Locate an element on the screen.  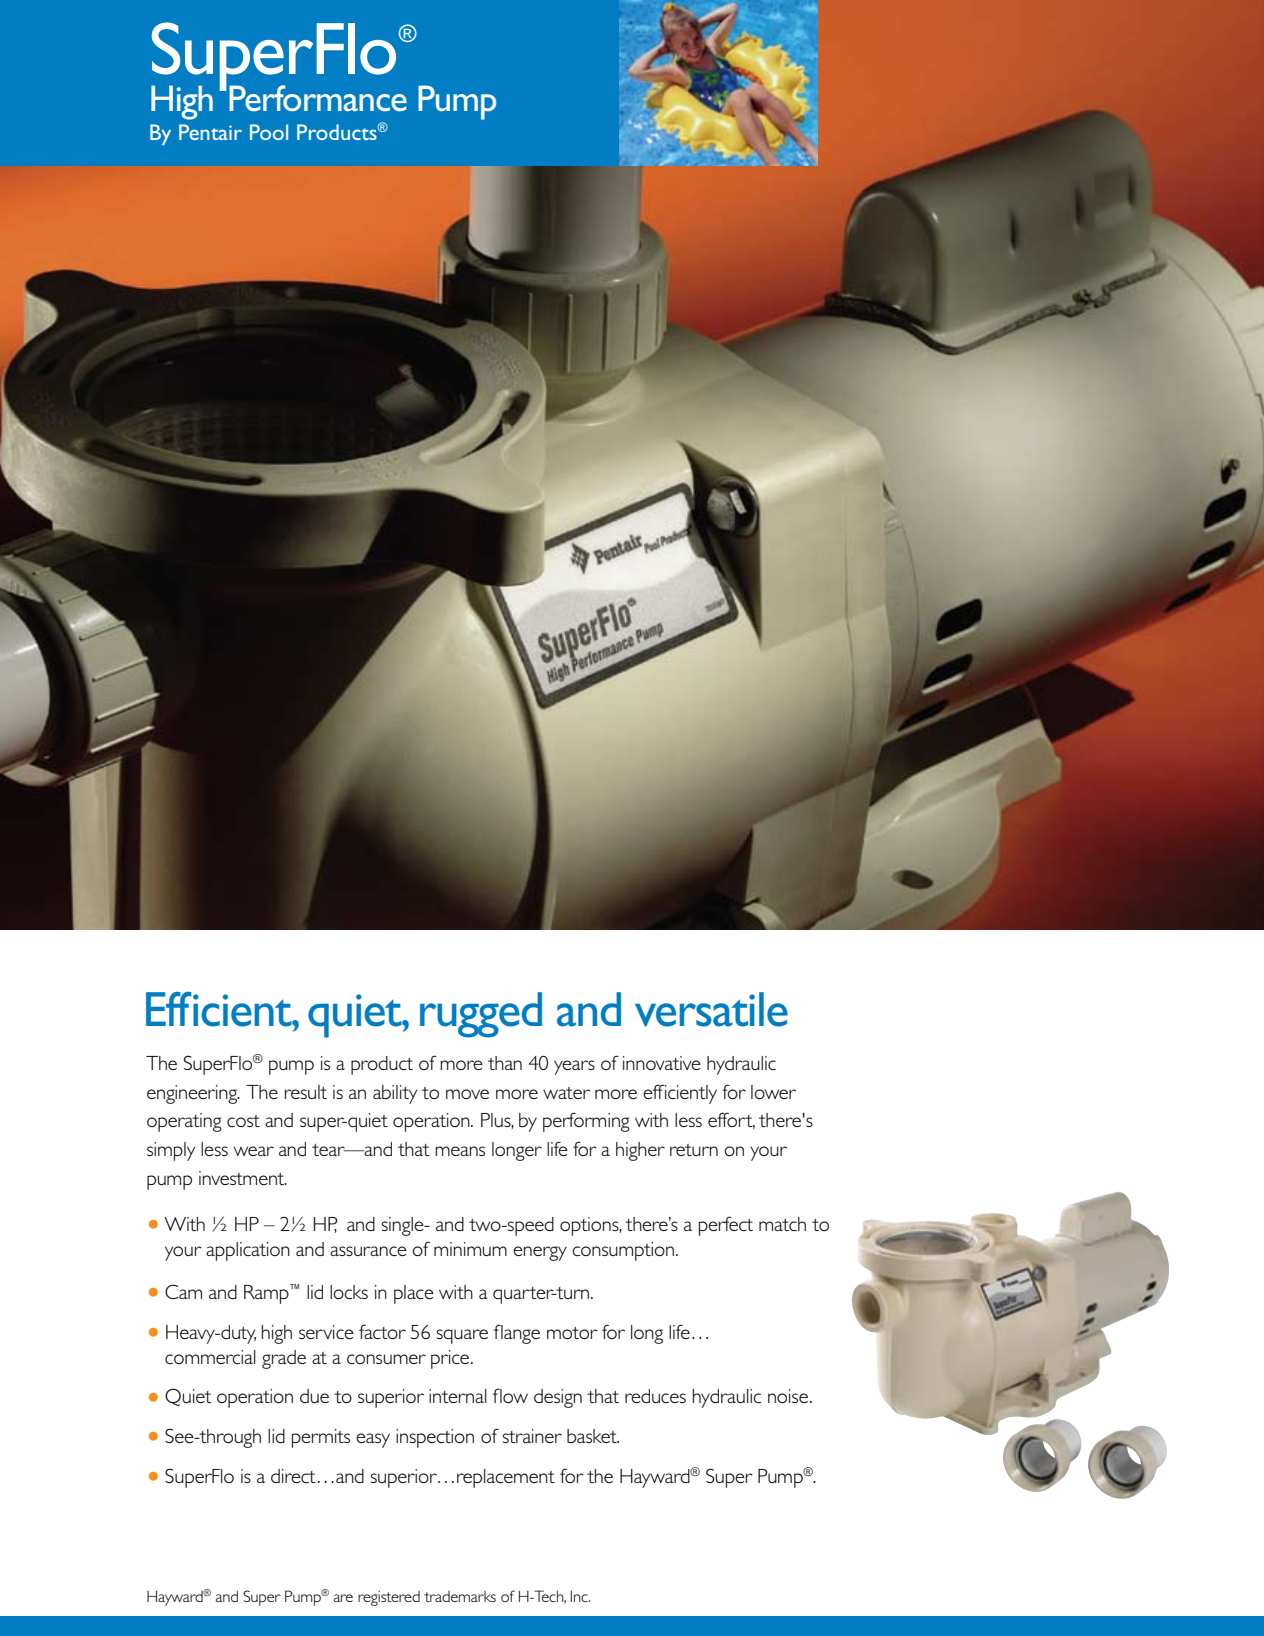
permits is located at coordinates (321, 1438).
